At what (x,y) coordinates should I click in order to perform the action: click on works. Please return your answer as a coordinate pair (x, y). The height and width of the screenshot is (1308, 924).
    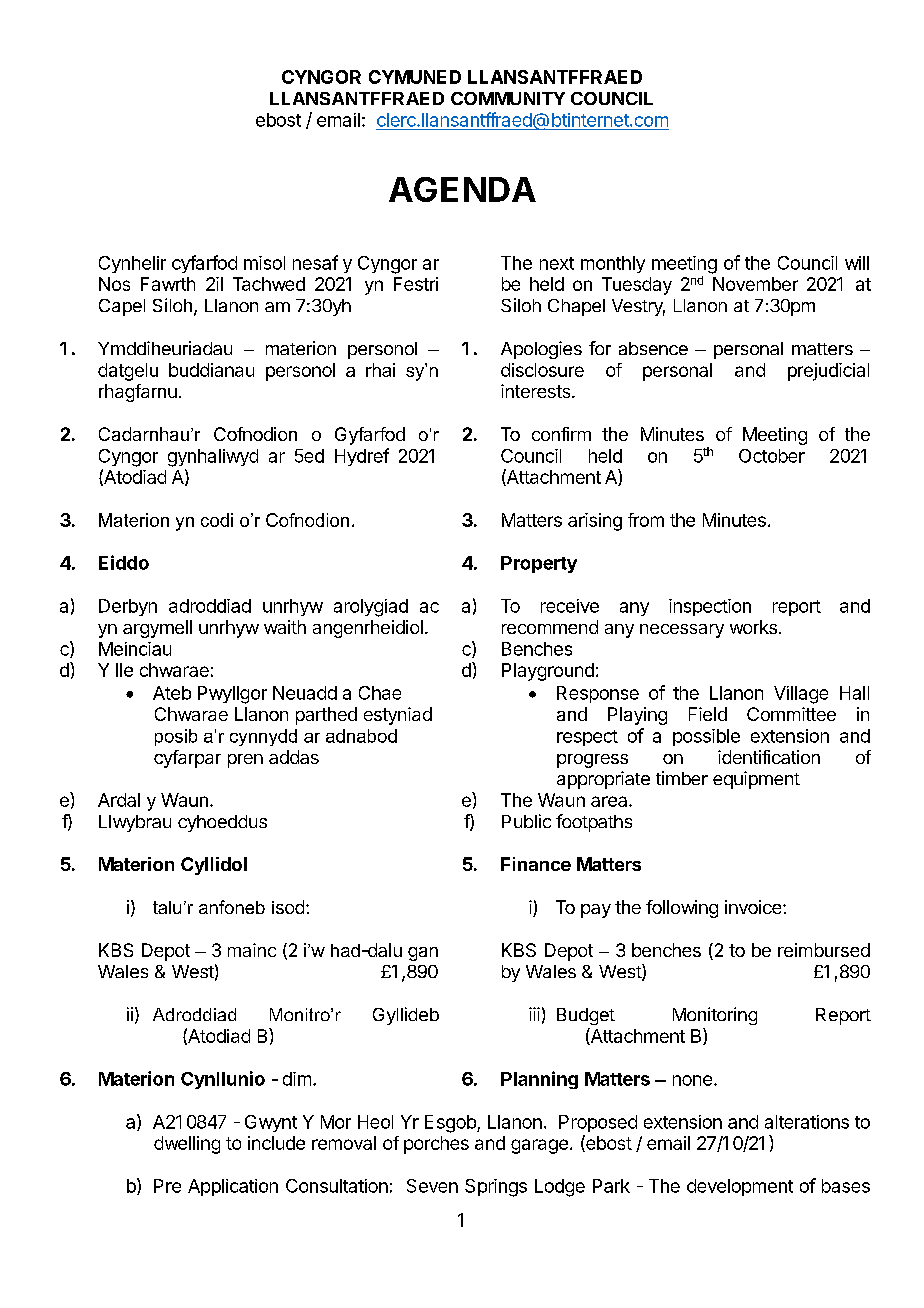
    Looking at the image, I should click on (753, 627).
